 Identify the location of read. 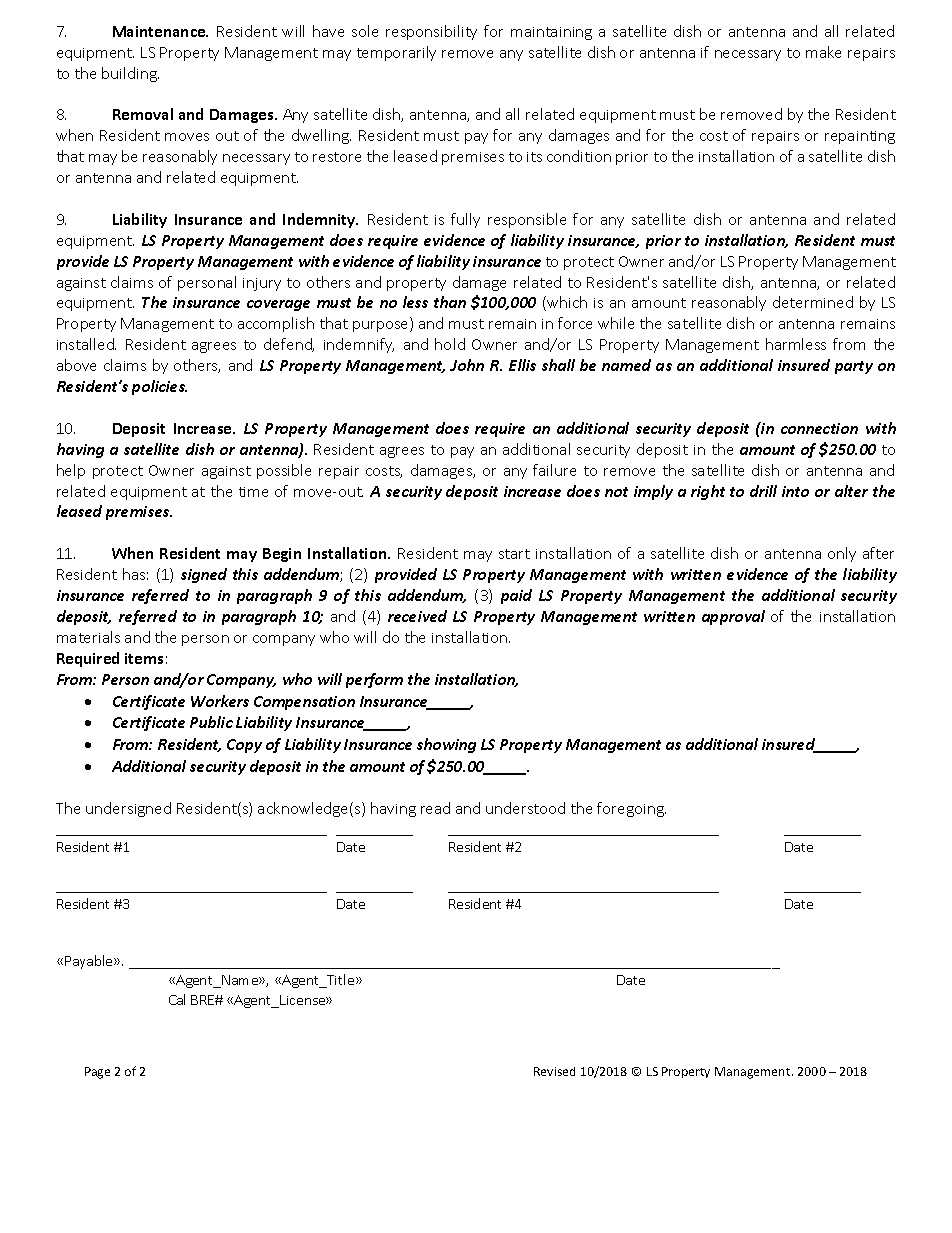
(435, 808).
